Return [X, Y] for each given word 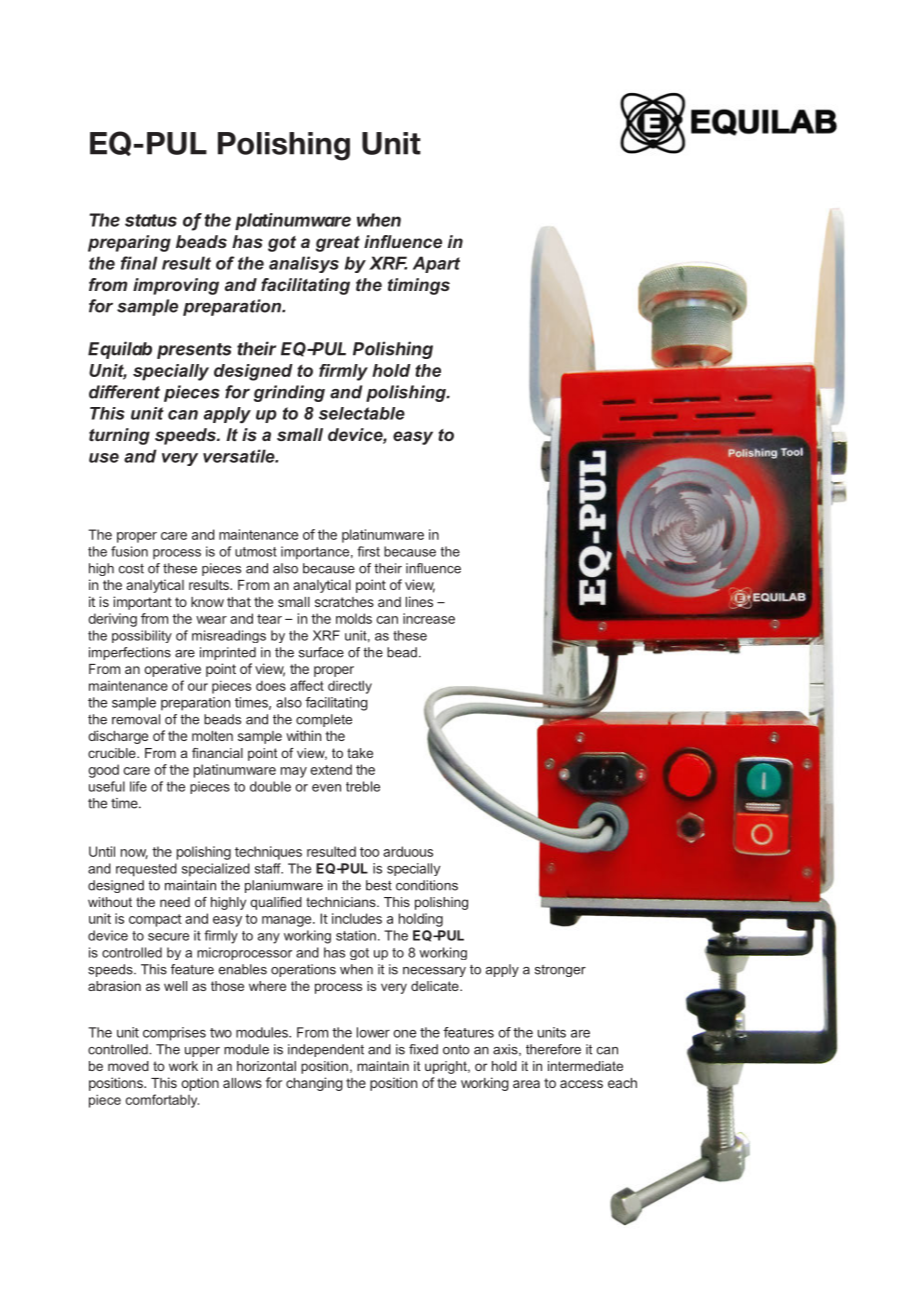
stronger [560, 971]
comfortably [162, 1101]
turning [119, 436]
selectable [362, 413]
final [139, 263]
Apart [436, 264]
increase [429, 618]
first [368, 551]
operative [172, 670]
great [338, 244]
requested [146, 870]
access [581, 1084]
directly [350, 687]
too [369, 852]
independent [326, 1050]
